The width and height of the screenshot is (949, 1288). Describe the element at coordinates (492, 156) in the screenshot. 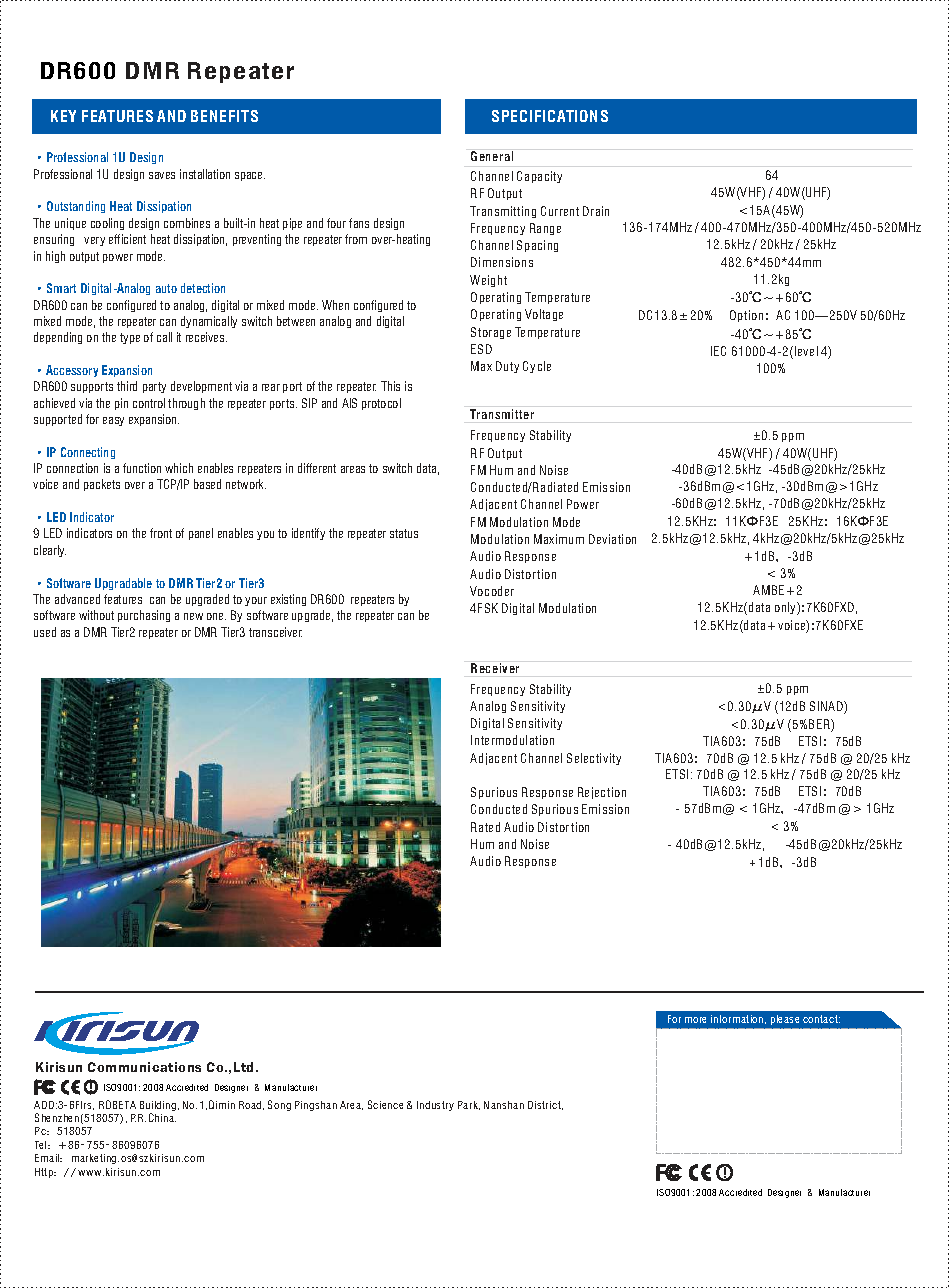

I see `General` at that location.
